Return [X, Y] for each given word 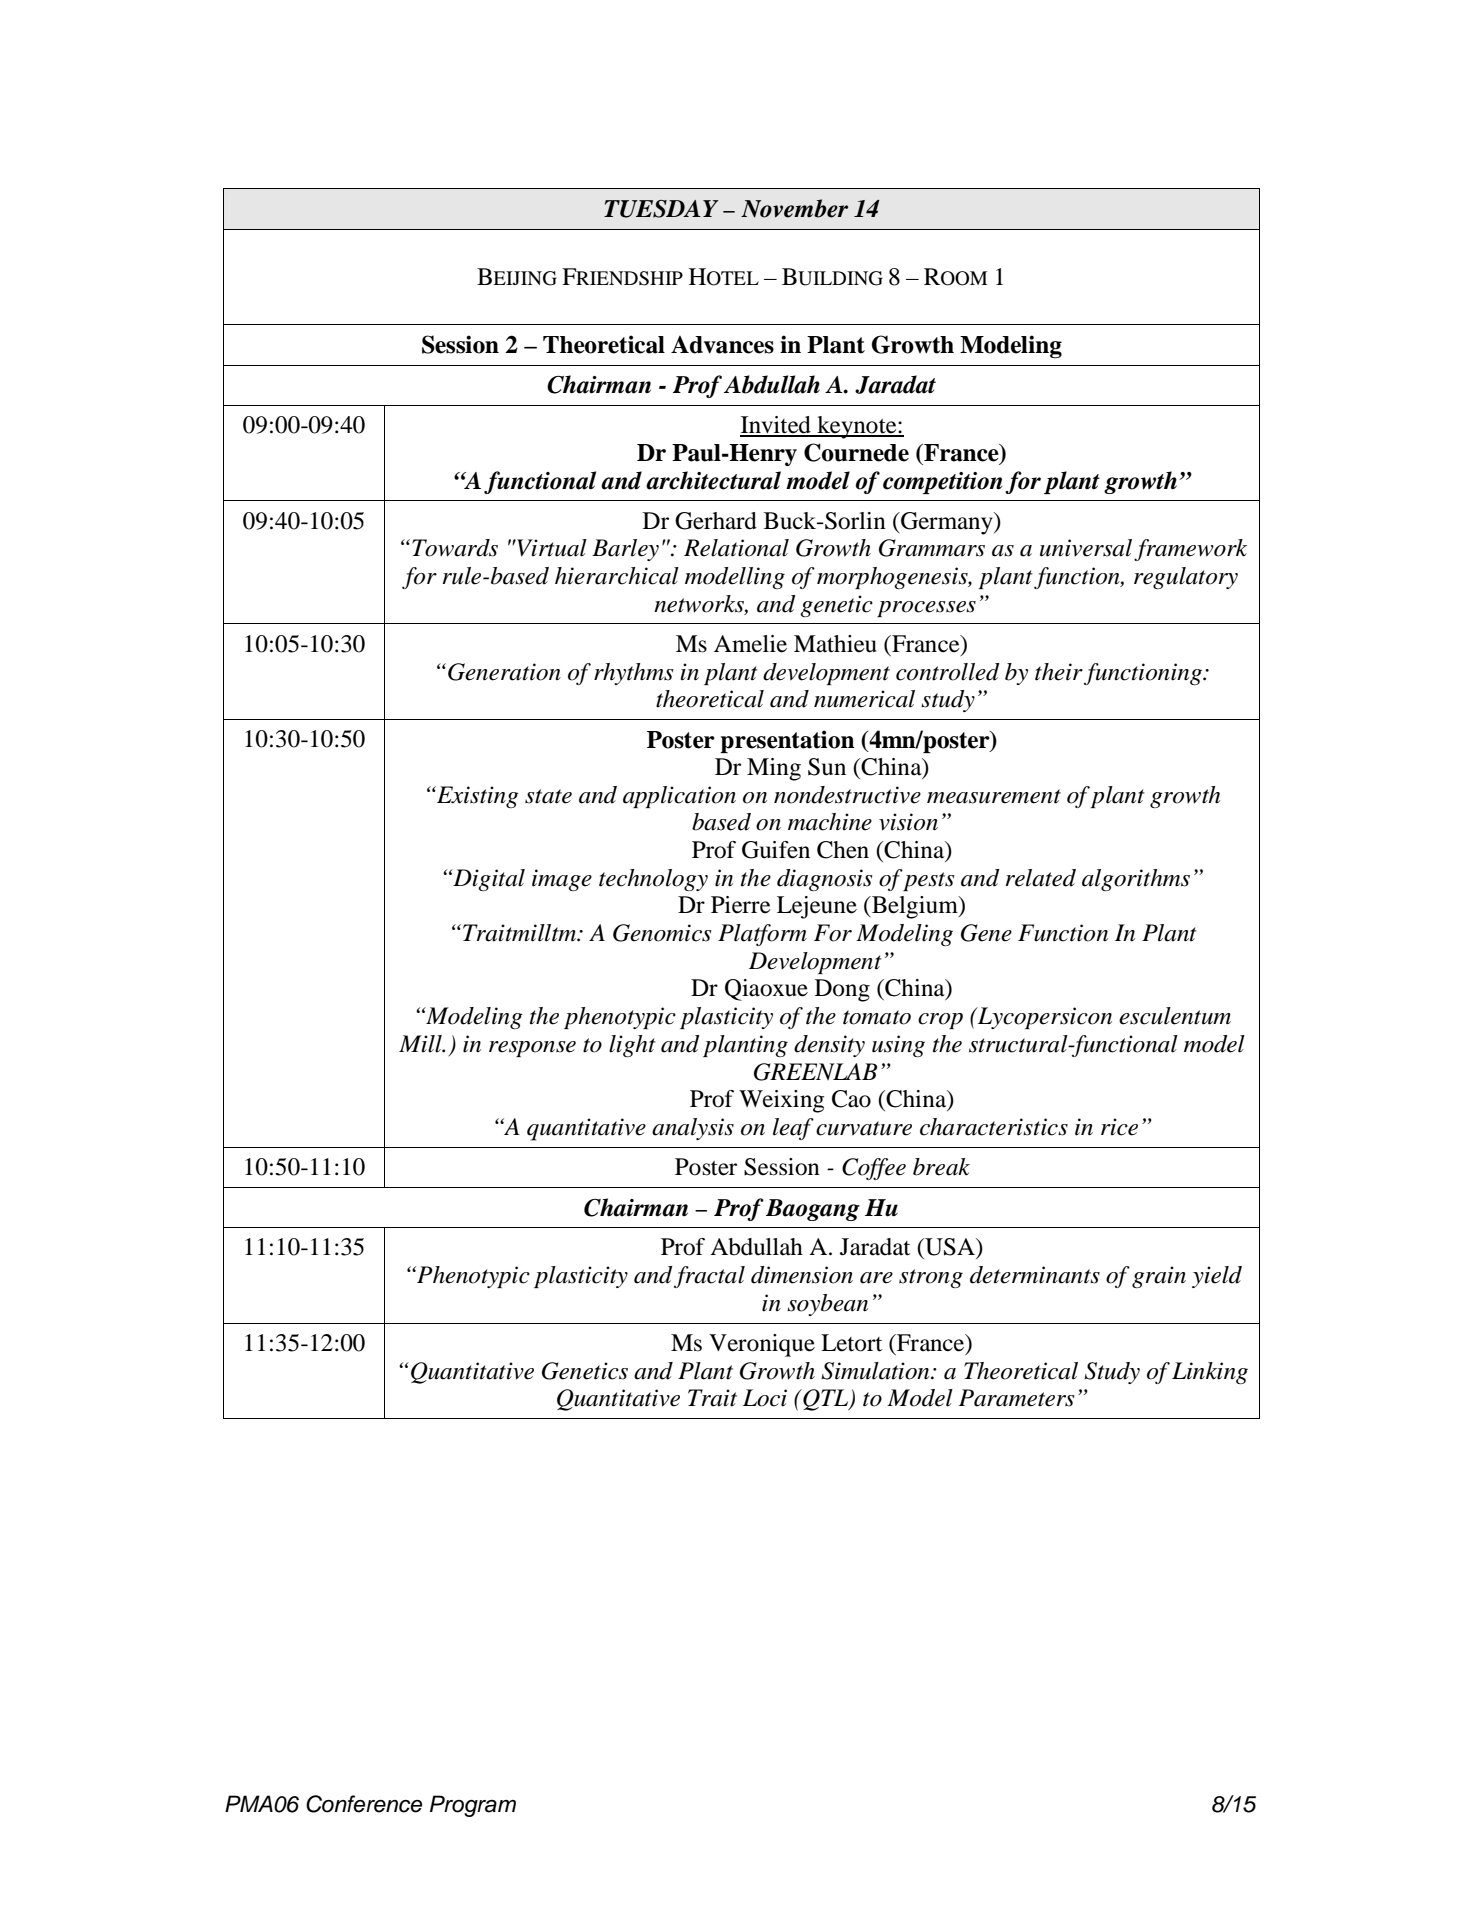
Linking [1210, 1373]
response [532, 1049]
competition [942, 483]
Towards [455, 548]
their [1059, 672]
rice [1119, 1127]
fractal [709, 1277]
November [794, 208]
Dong [842, 990]
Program [473, 1806]
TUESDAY [661, 209]
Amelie [750, 644]
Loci [765, 1398]
